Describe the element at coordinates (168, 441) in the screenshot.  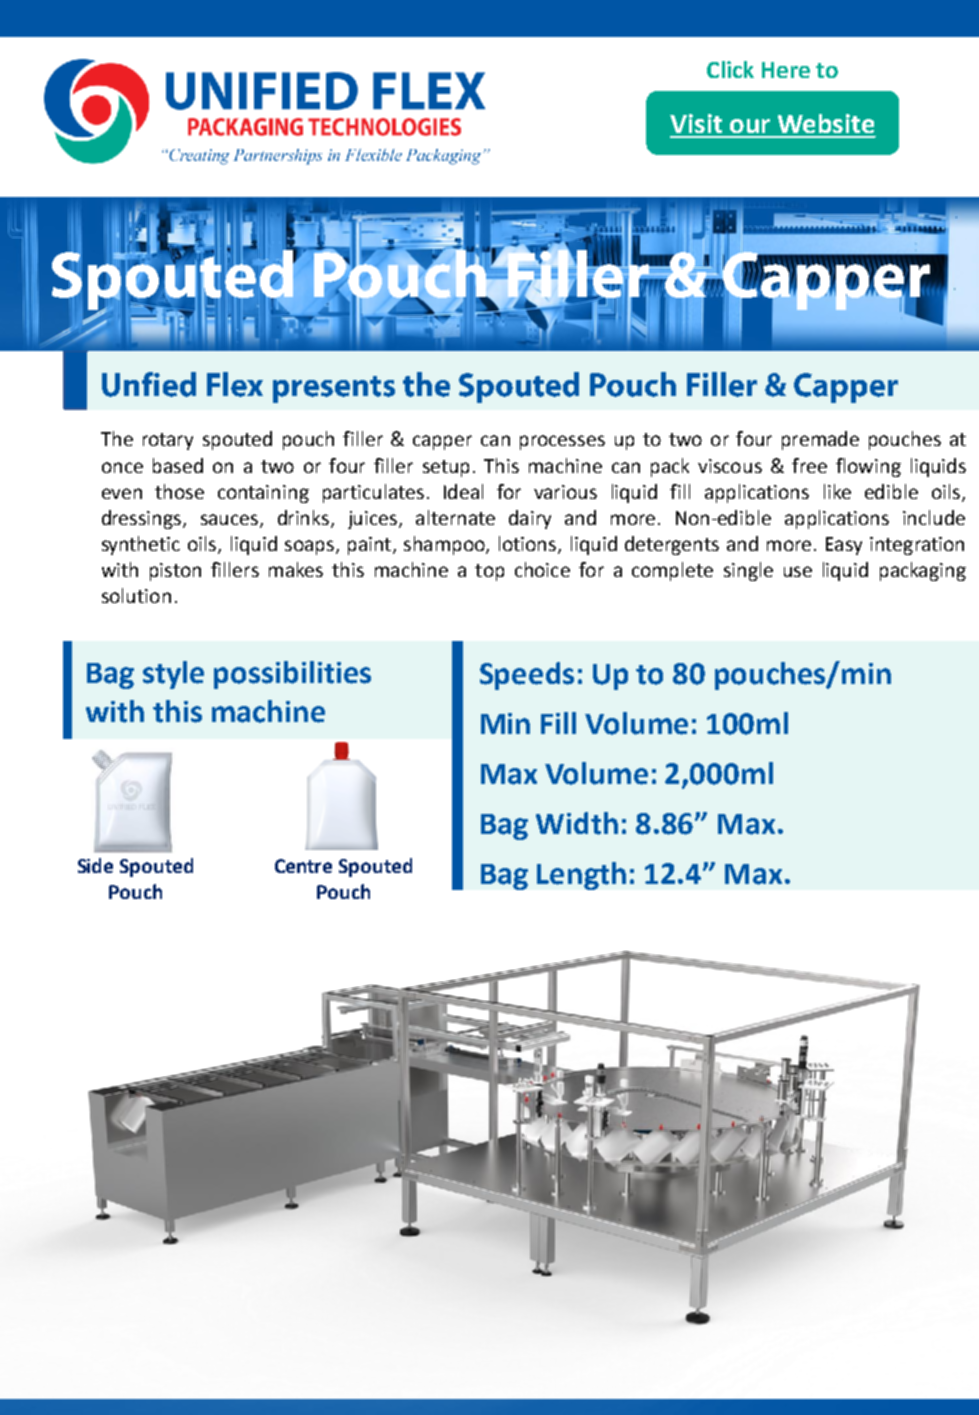
I see `rotary` at that location.
